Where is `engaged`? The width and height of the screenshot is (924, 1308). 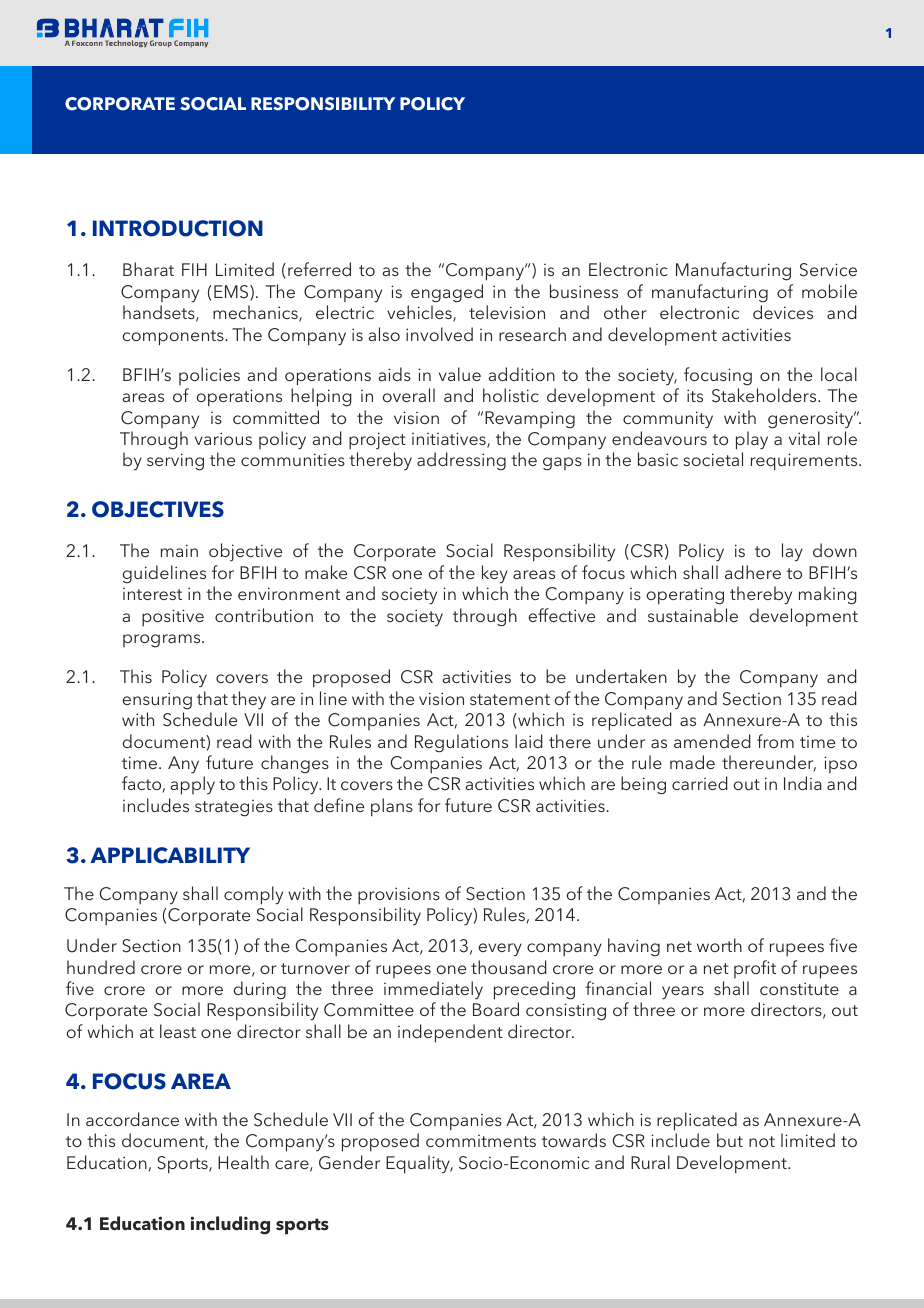
engaged is located at coordinates (447, 293).
